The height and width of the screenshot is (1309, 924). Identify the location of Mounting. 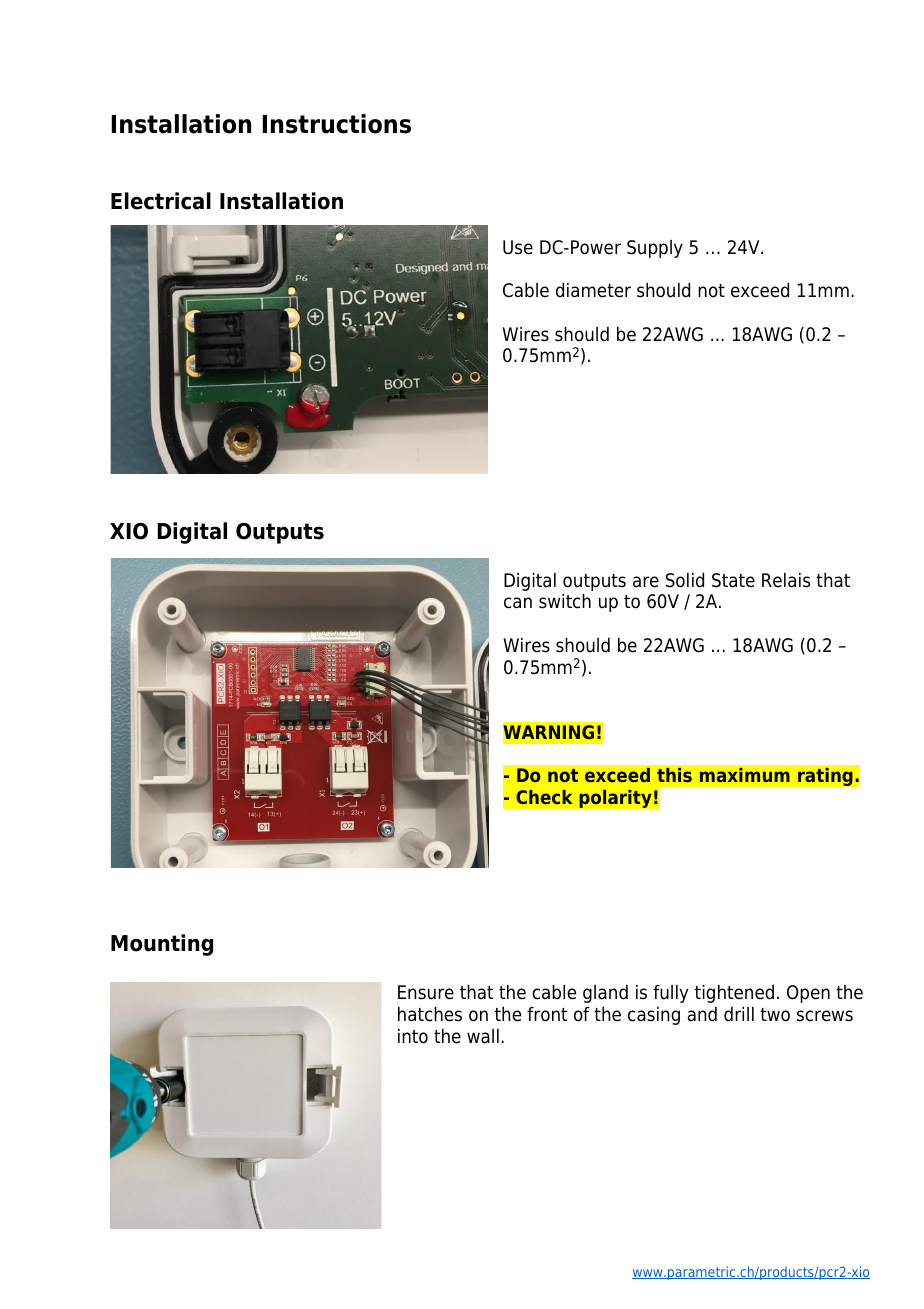
(162, 945).
